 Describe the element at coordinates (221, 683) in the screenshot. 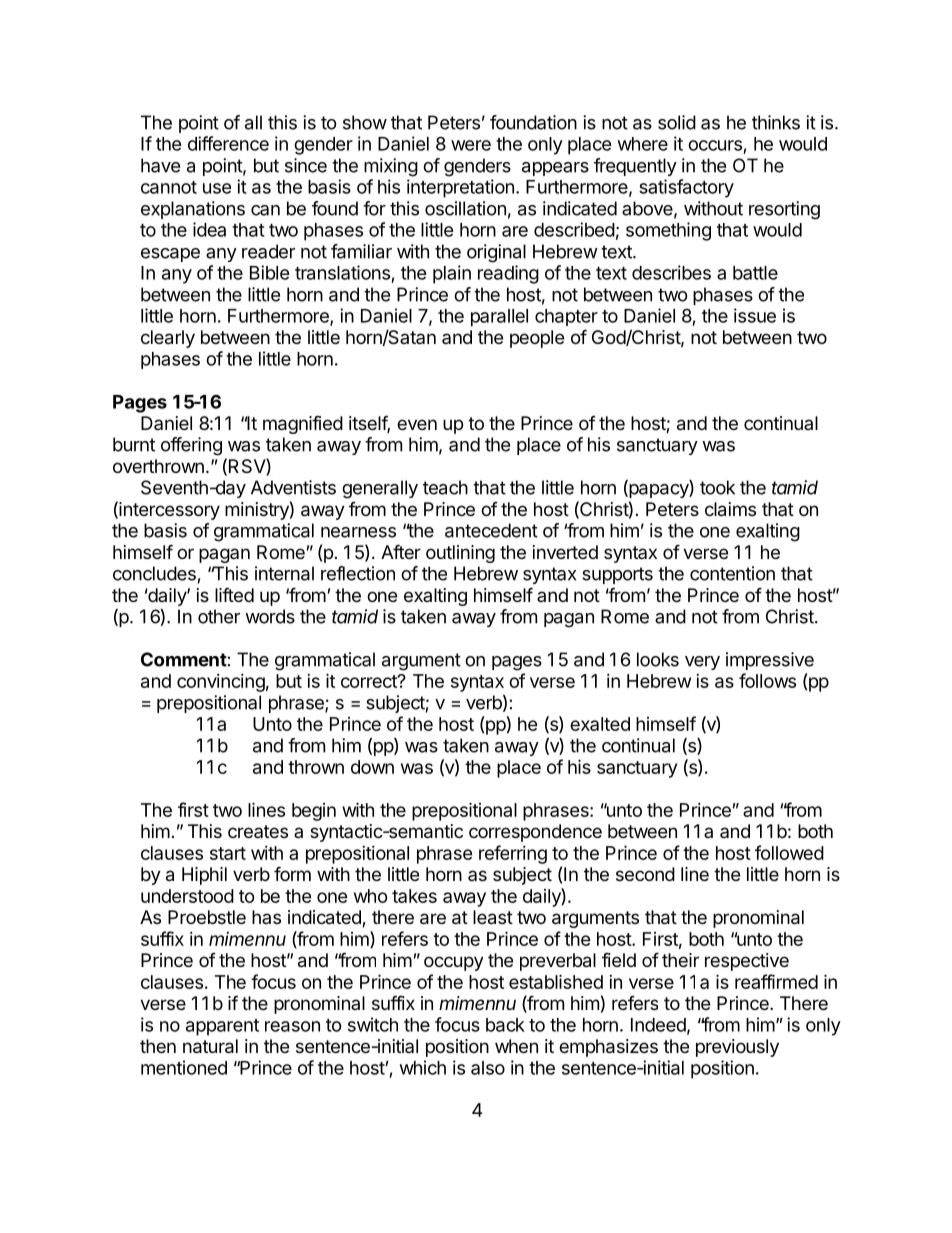

I see `convincing` at that location.
